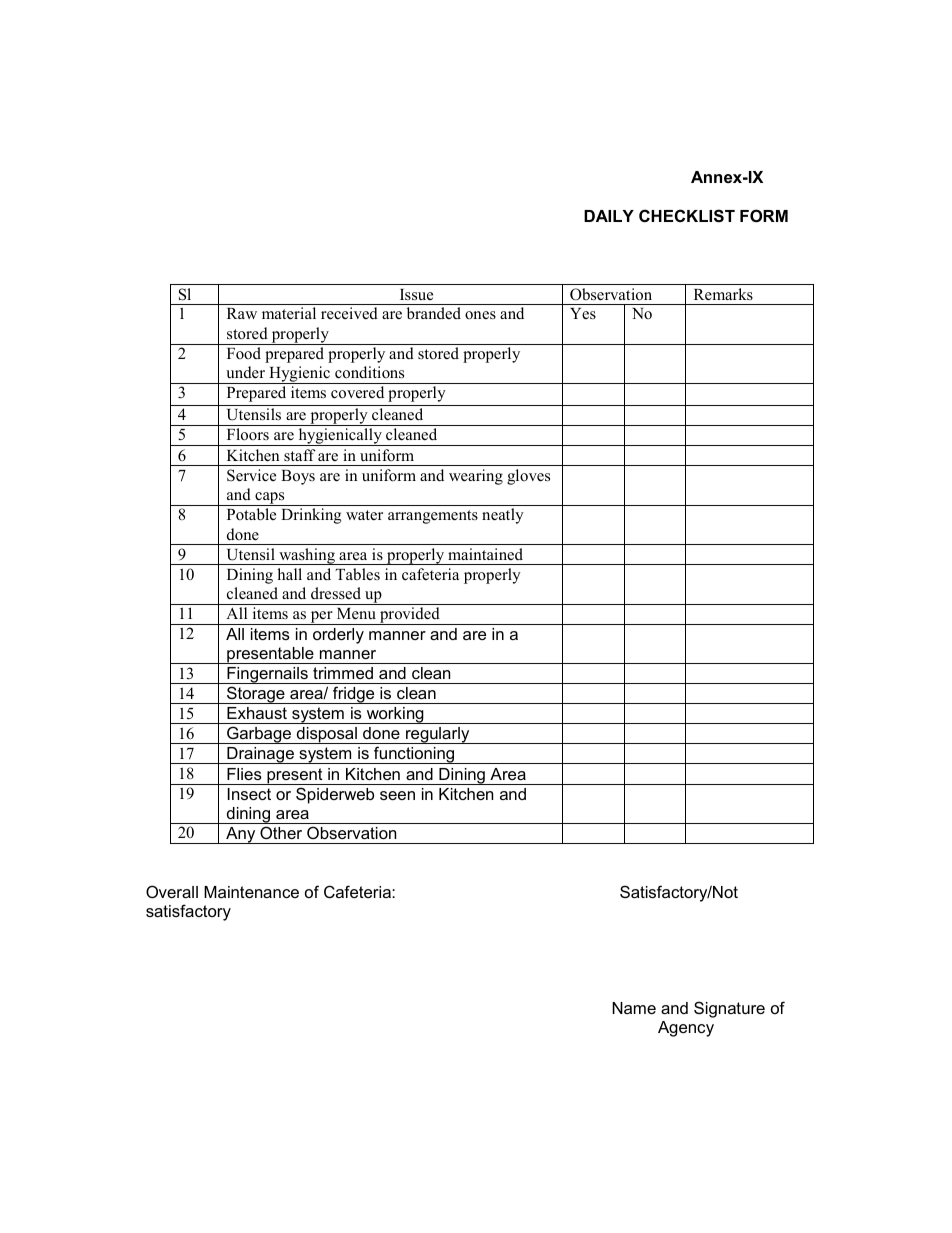 The width and height of the document is (952, 1233). Describe the element at coordinates (242, 313) in the document. I see `Raw` at that location.
